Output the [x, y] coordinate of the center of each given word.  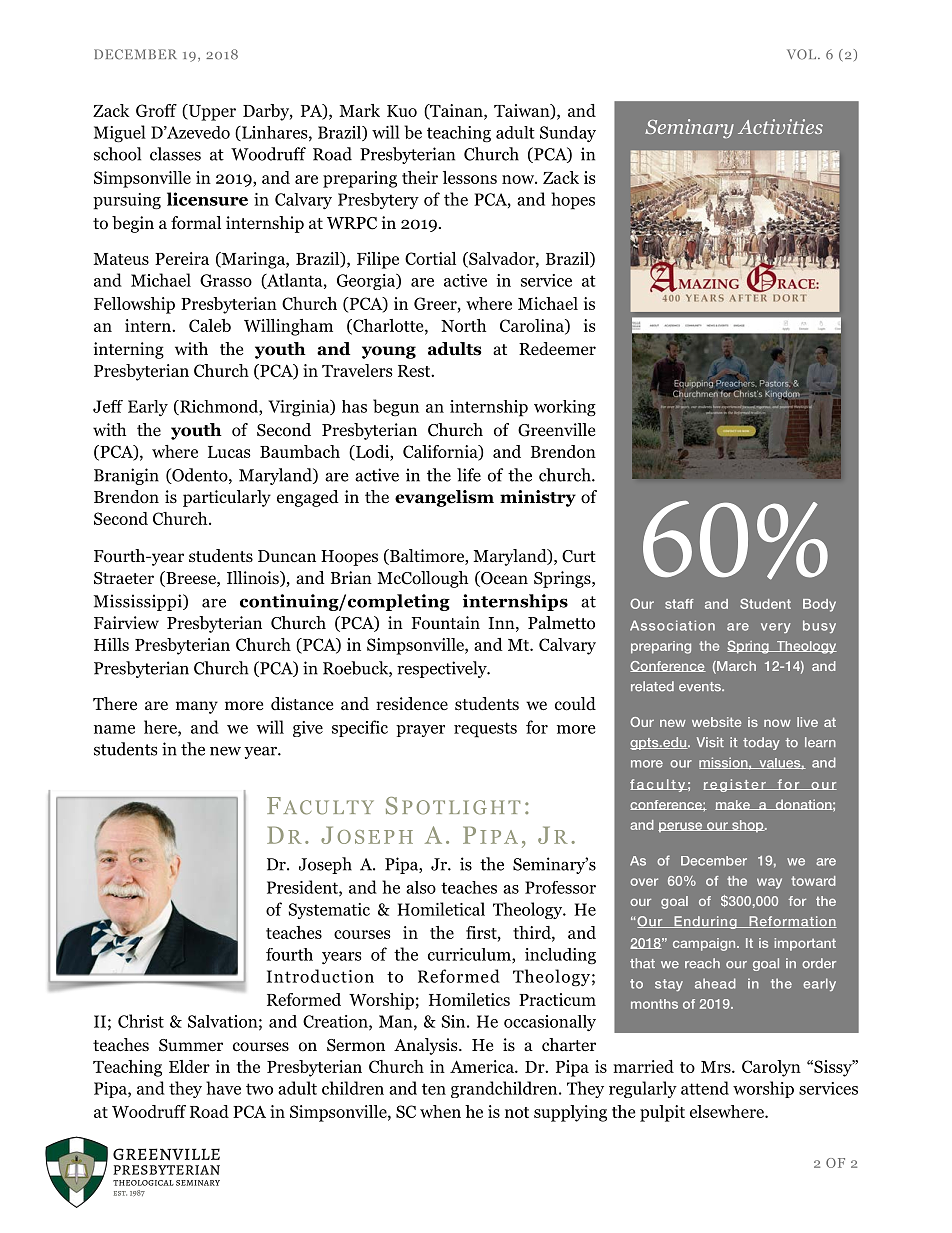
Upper [211, 112]
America [483, 1066]
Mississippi [139, 602]
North [463, 325]
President [303, 888]
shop [748, 826]
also [421, 887]
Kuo [402, 111]
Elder [189, 1066]
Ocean [503, 579]
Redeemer [557, 348]
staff [679, 604]
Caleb [210, 325]
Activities [780, 126]
